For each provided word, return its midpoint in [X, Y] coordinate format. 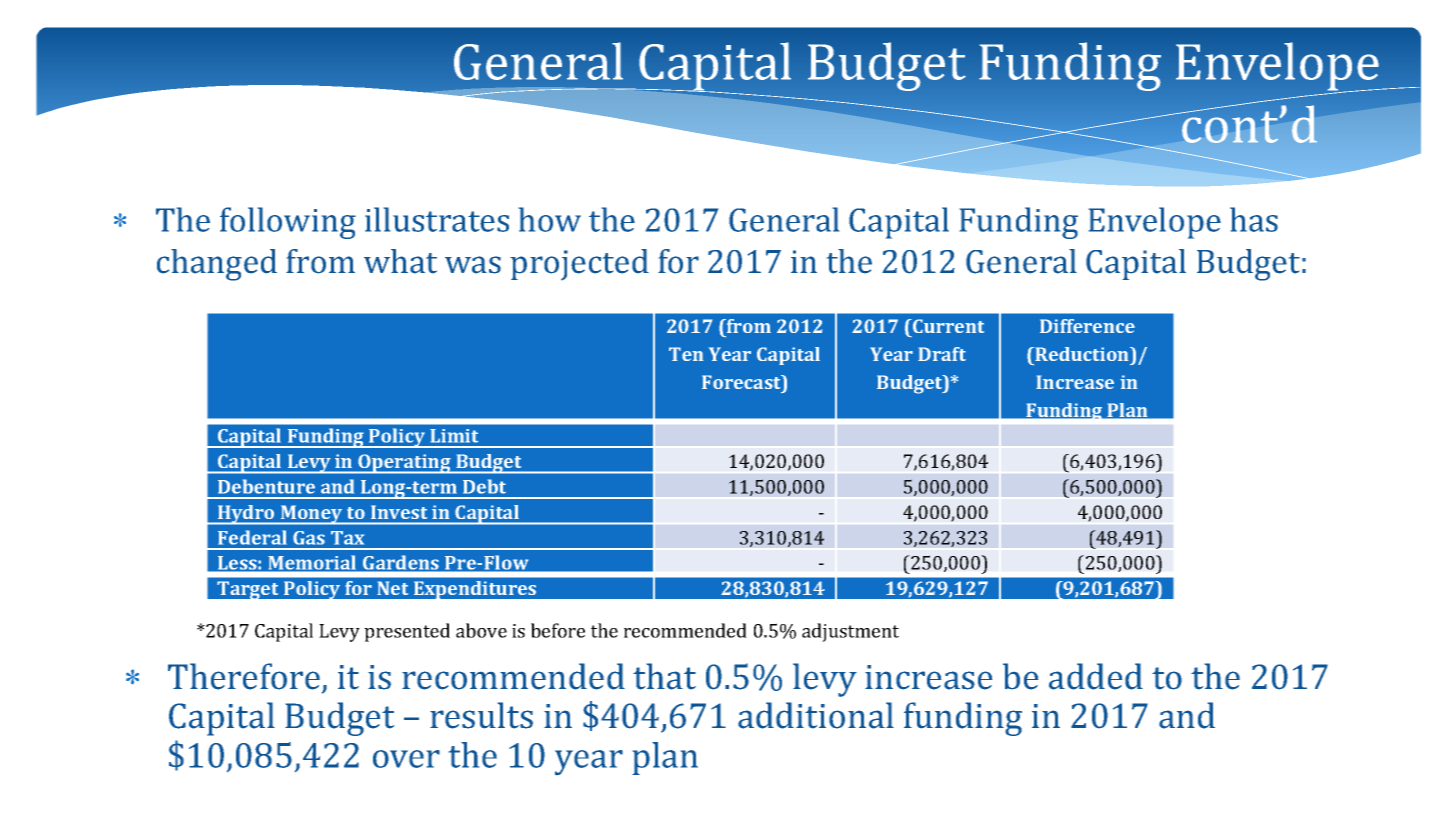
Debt [484, 486]
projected [579, 264]
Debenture [266, 486]
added [1096, 676]
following [288, 223]
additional [816, 715]
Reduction [1082, 354]
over [406, 759]
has [1254, 219]
